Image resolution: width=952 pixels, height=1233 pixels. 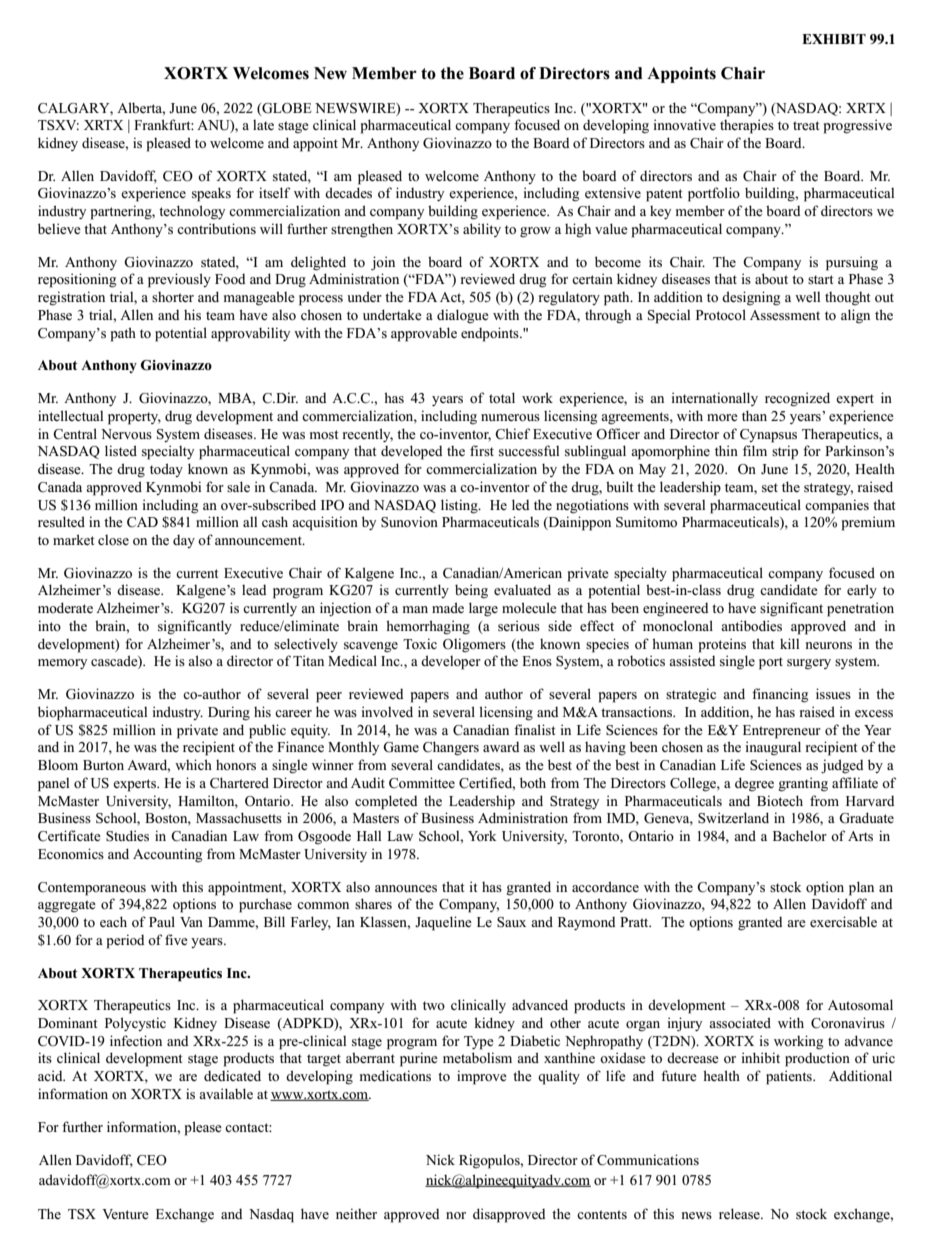 What do you see at coordinates (127, 836) in the image?
I see `Studies` at bounding box center [127, 836].
